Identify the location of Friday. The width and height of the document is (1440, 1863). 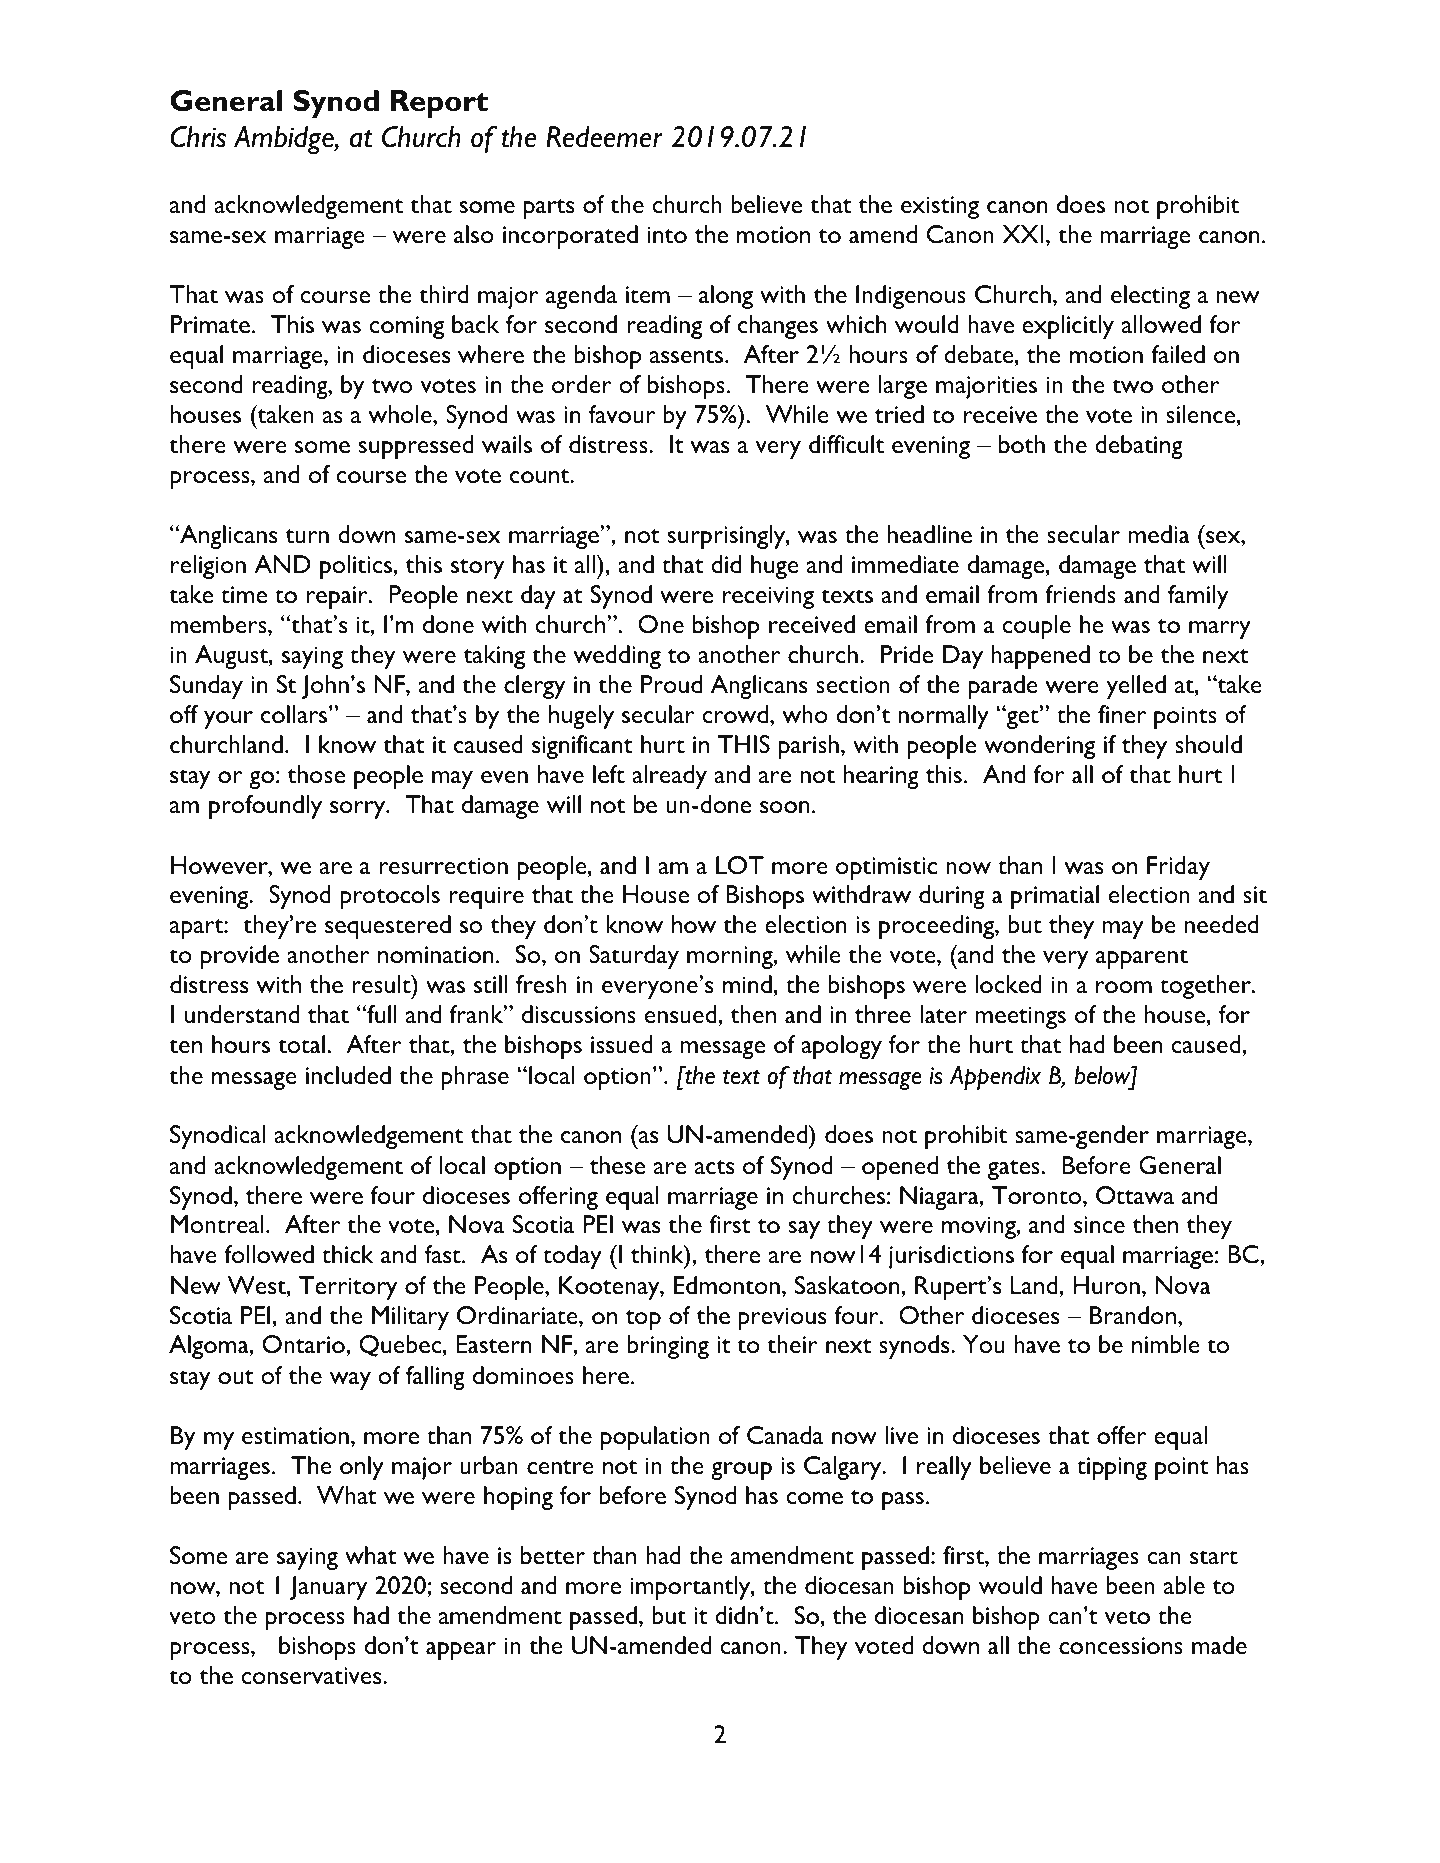
(1178, 868).
